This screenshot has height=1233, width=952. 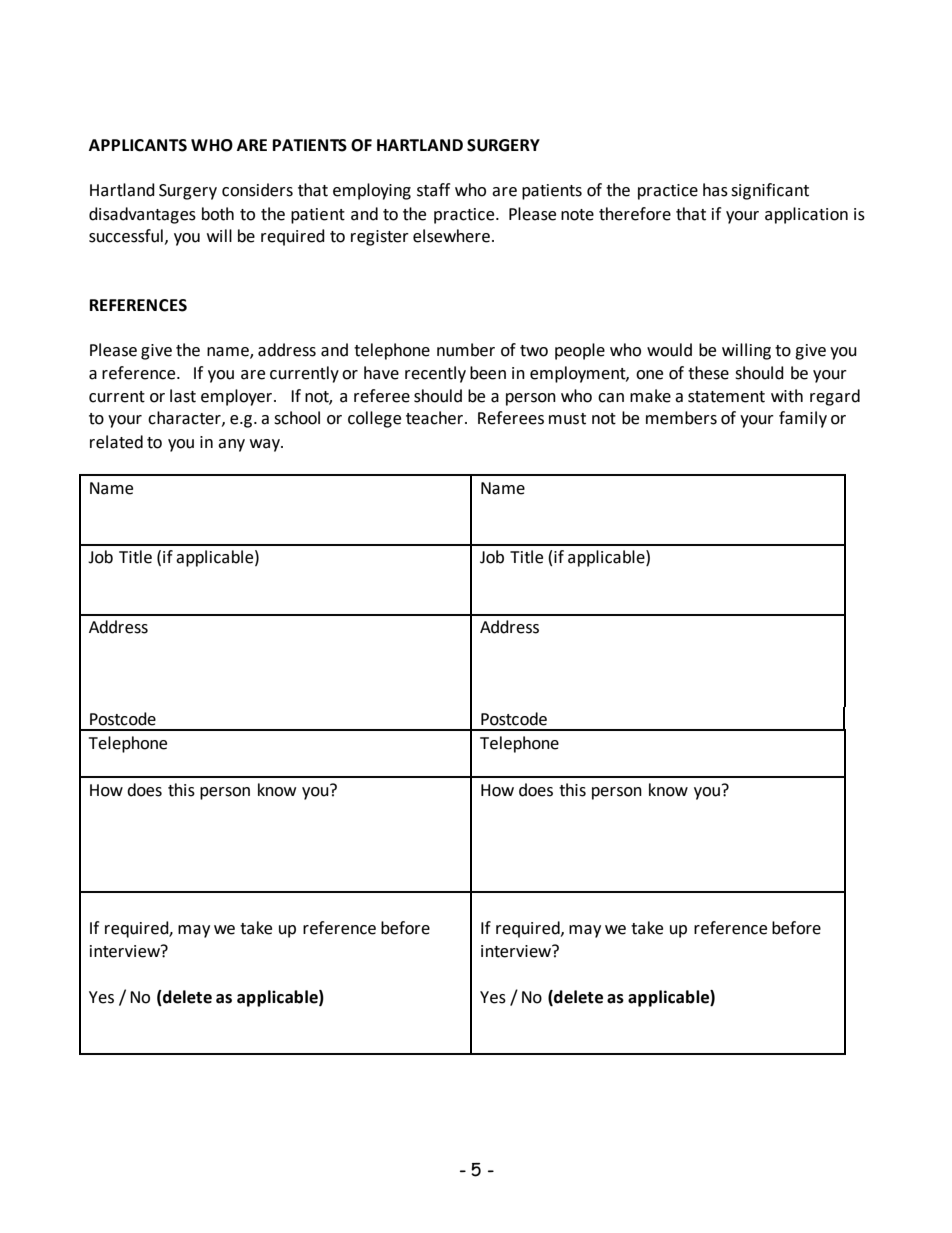 What do you see at coordinates (488, 373) in the screenshot?
I see `been` at bounding box center [488, 373].
